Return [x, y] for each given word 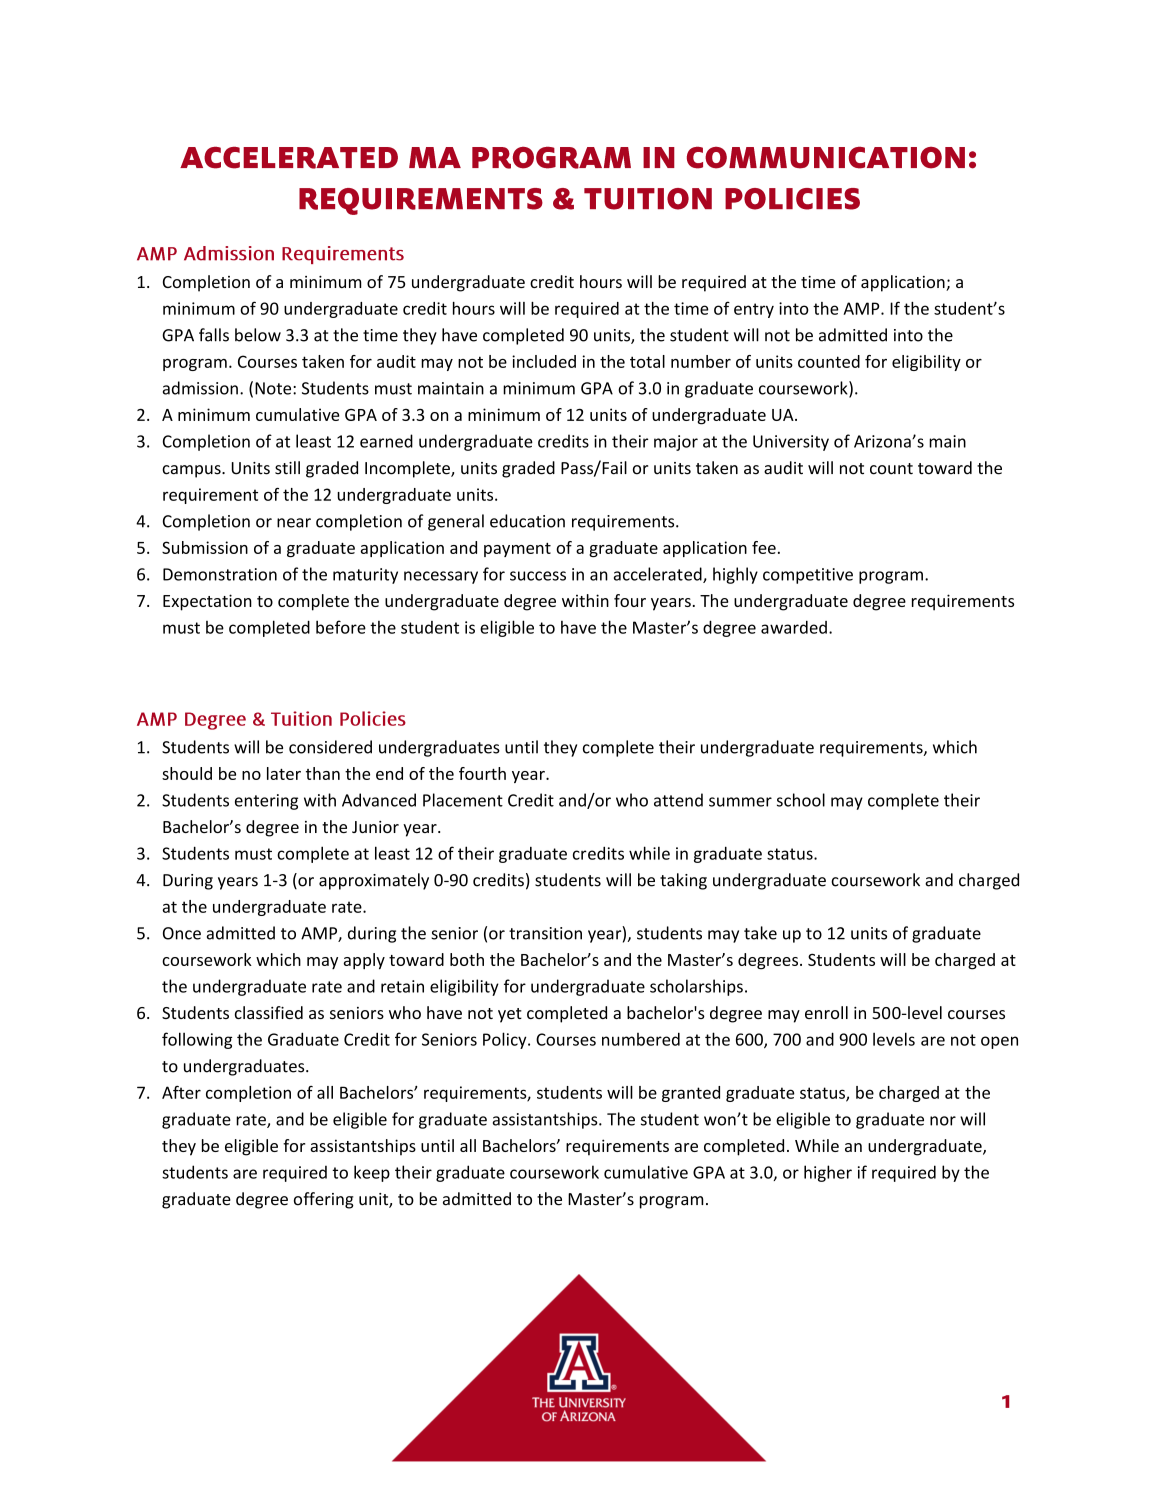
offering [324, 1200]
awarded [794, 627]
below [258, 335]
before [341, 627]
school [801, 800]
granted [691, 1094]
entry [754, 310]
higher [828, 1173]
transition [545, 933]
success [538, 576]
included [544, 361]
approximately [374, 881]
